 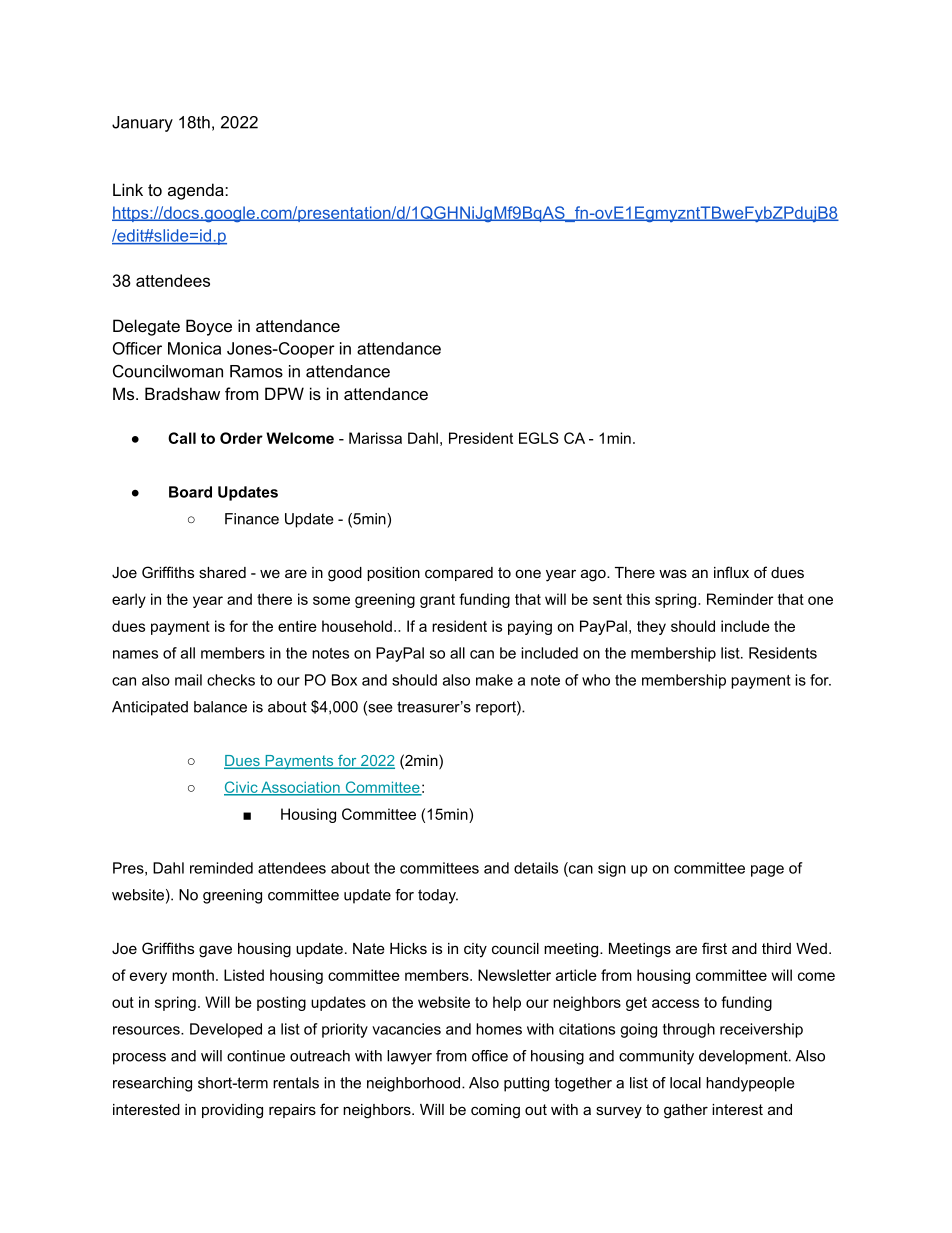 What do you see at coordinates (375, 438) in the image?
I see `Marissa` at bounding box center [375, 438].
